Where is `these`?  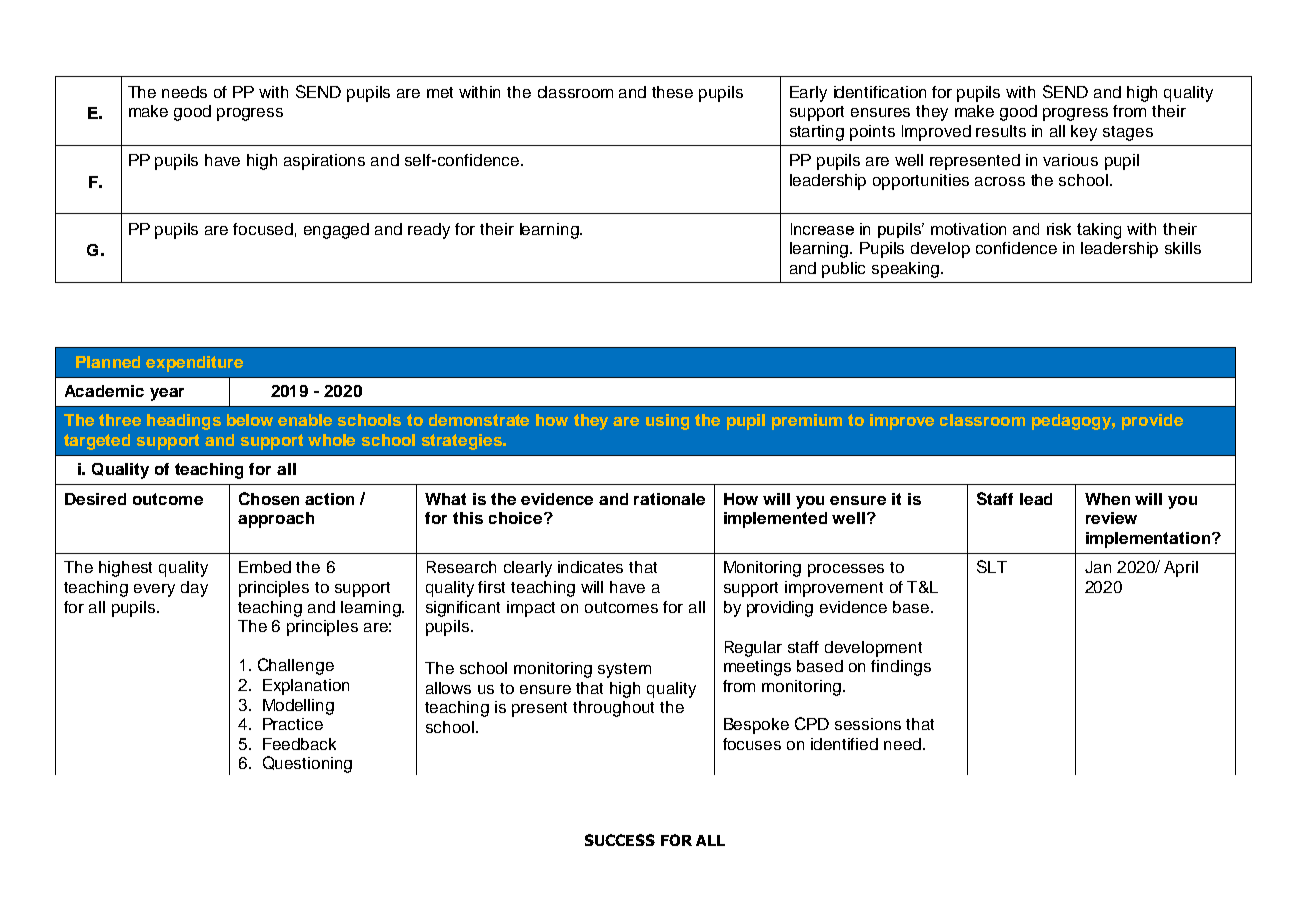 these is located at coordinates (672, 92).
